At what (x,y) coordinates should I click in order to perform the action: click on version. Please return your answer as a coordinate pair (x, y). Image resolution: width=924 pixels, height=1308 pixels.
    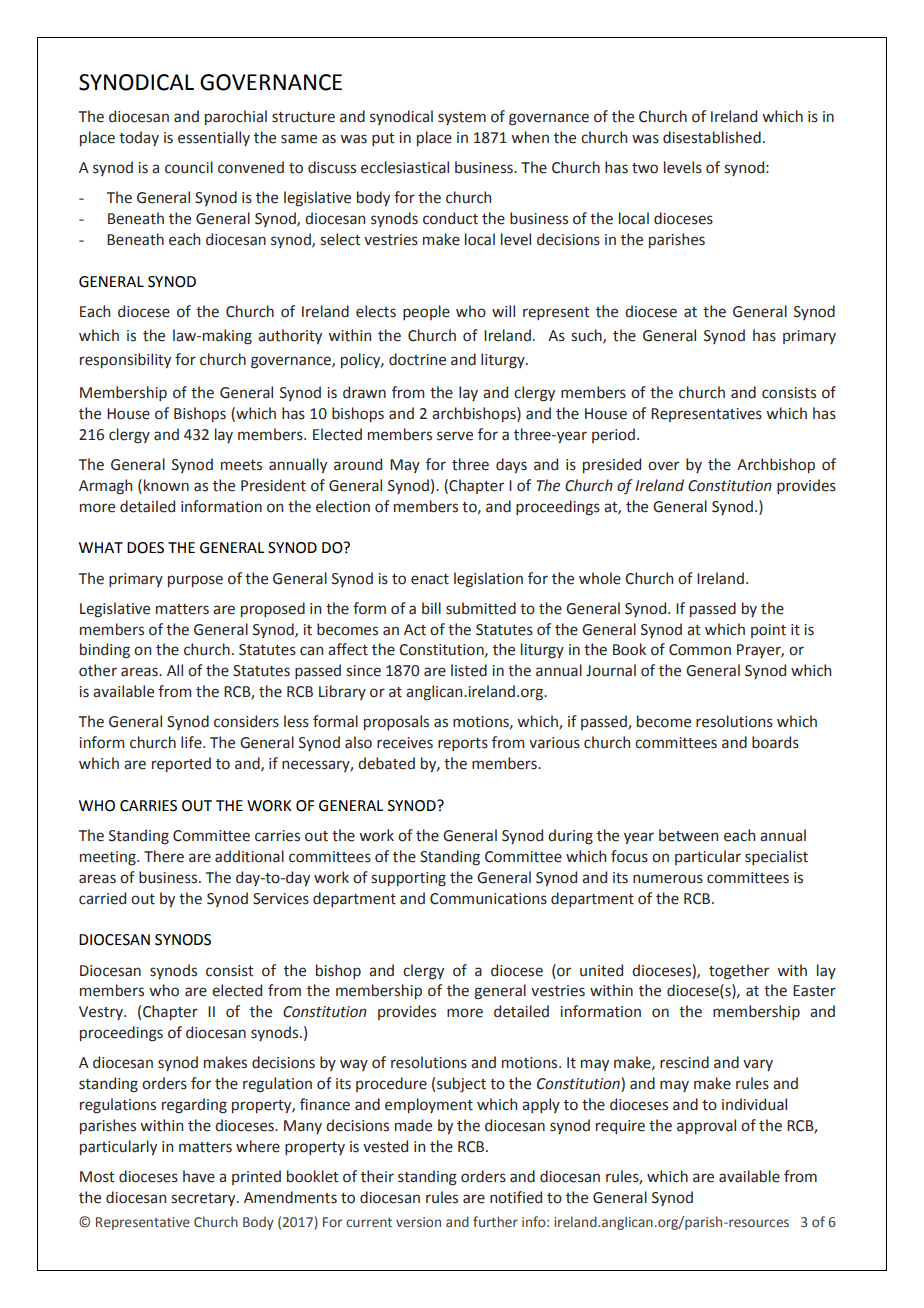
    Looking at the image, I should click on (418, 1222).
